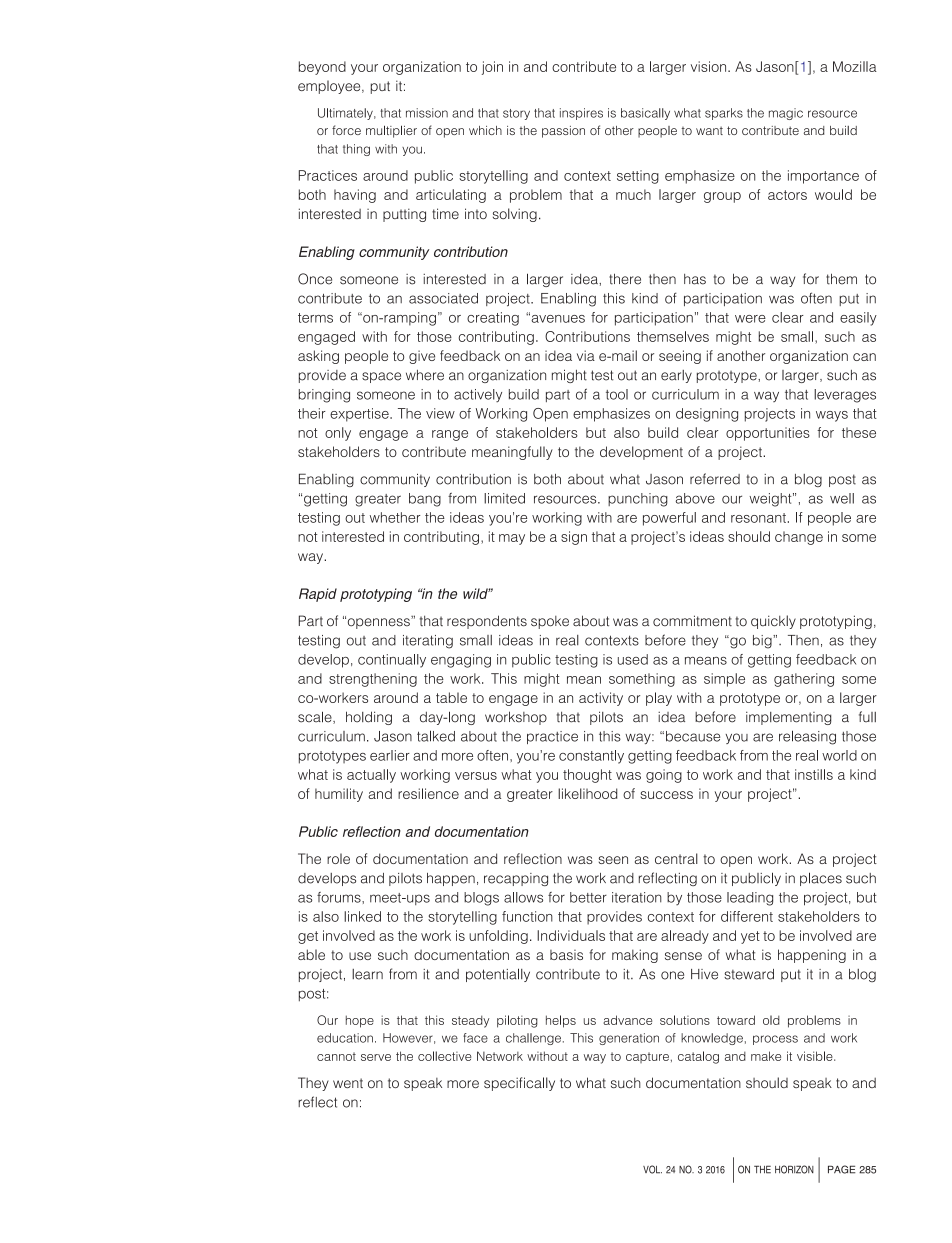  I want to click on magic, so click(786, 114).
